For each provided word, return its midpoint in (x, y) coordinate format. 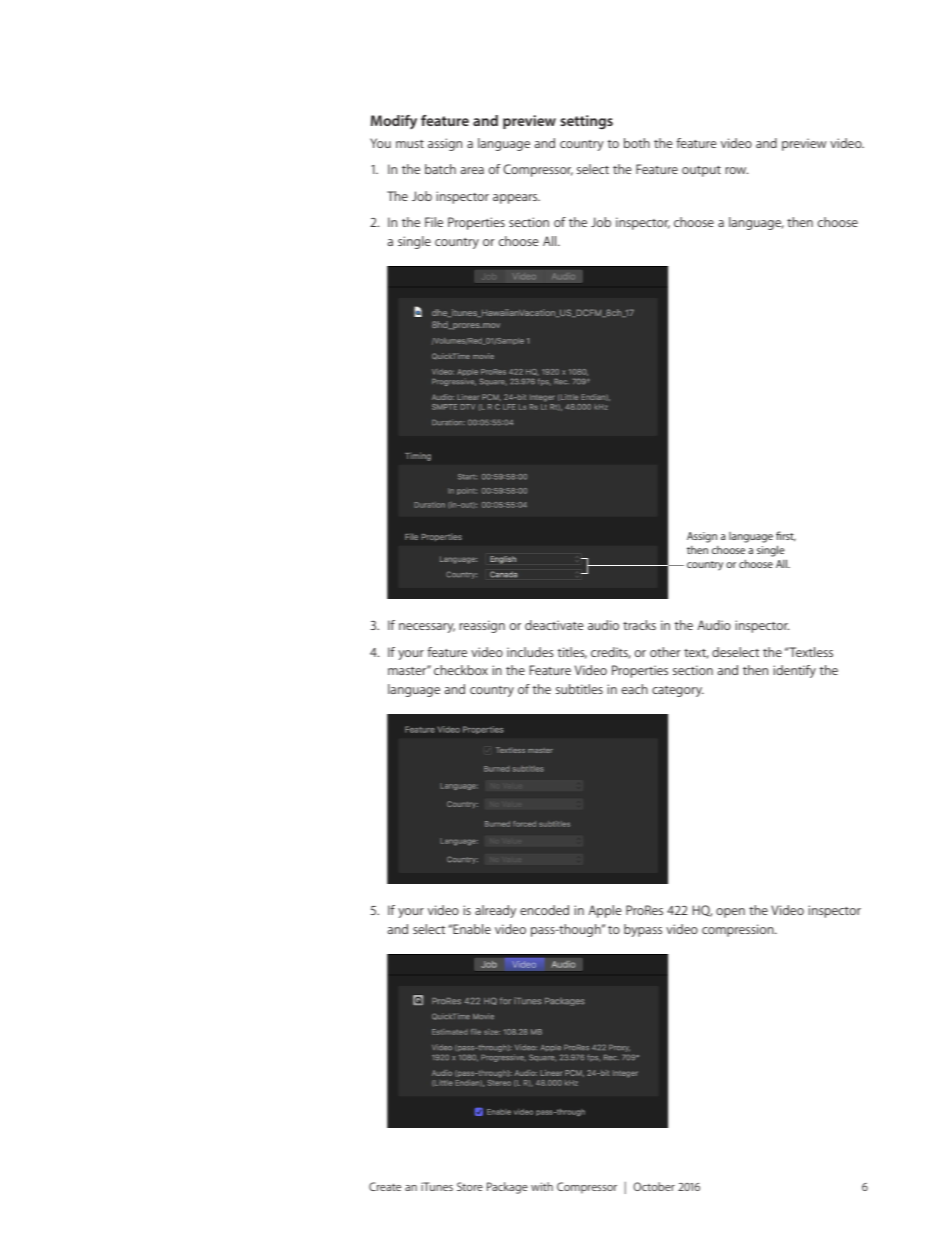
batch (440, 169)
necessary (427, 628)
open (730, 913)
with (542, 1186)
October (654, 1186)
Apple (604, 911)
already (495, 911)
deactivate (554, 625)
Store (470, 1186)
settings (586, 122)
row (736, 170)
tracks (639, 625)
